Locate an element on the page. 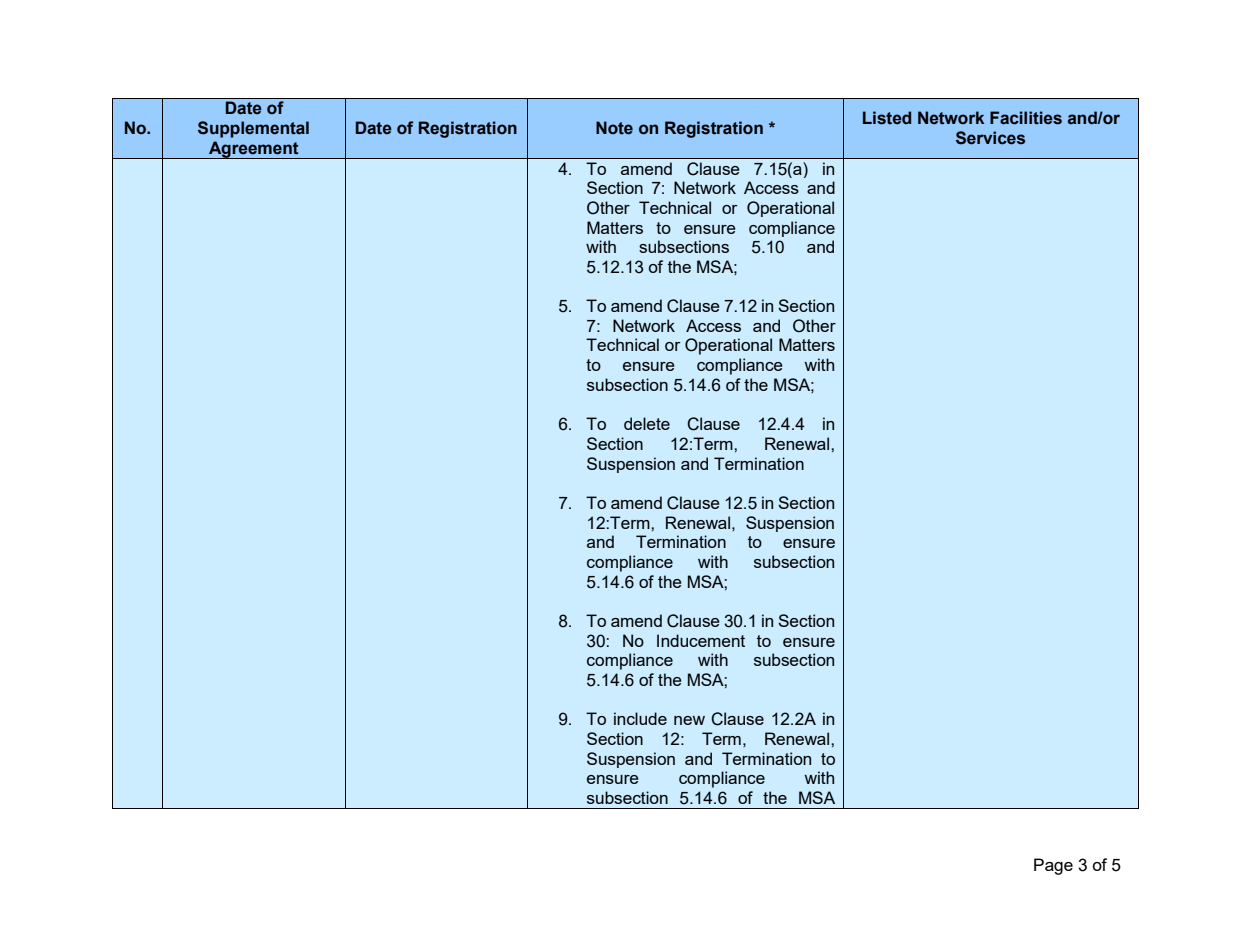 This image has height=952, width=1233. include is located at coordinates (640, 718).
